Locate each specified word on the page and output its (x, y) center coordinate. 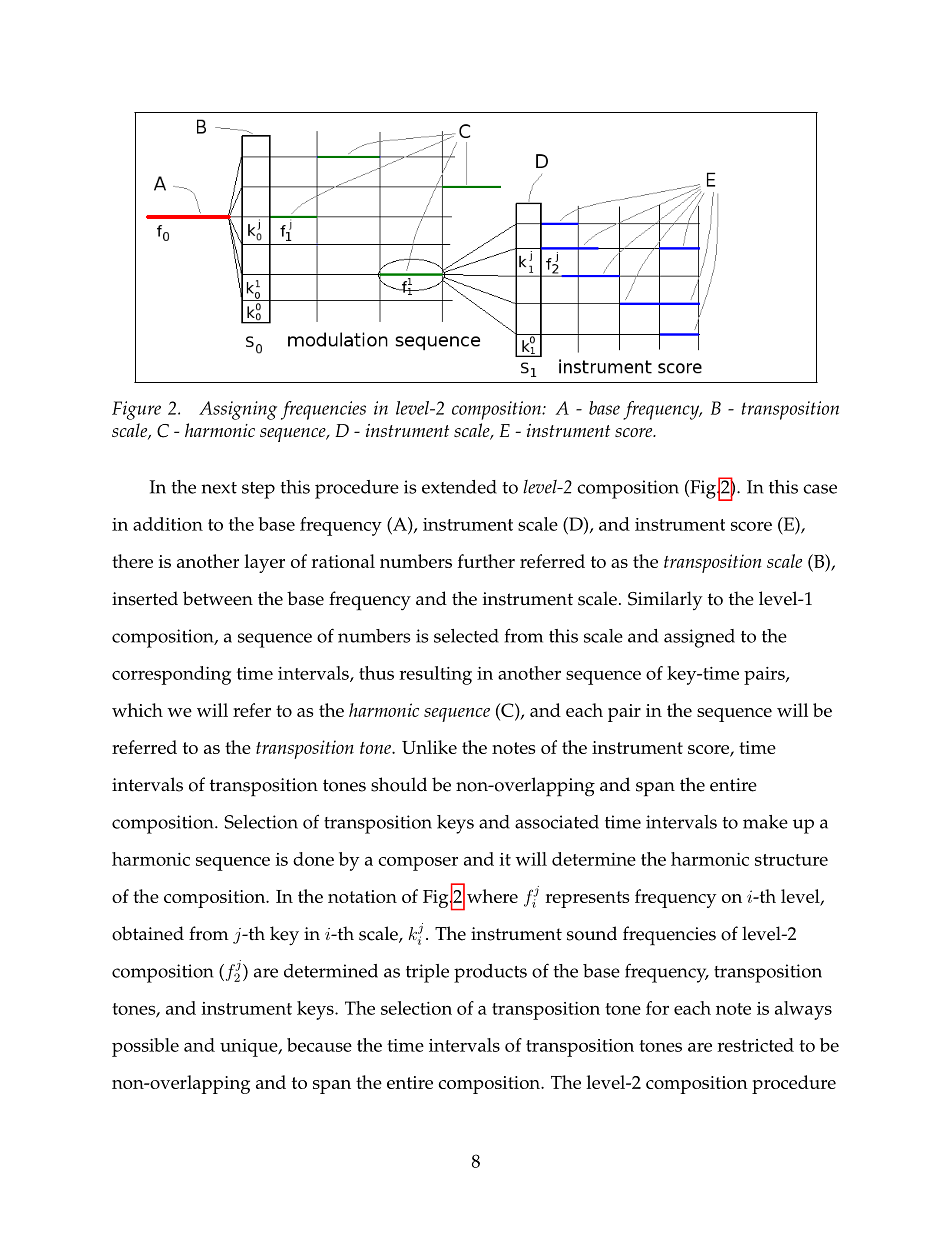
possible (145, 1047)
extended (459, 487)
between (218, 598)
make (765, 822)
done (313, 859)
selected (466, 636)
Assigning (238, 410)
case (820, 489)
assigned (699, 638)
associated (557, 822)
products (490, 973)
